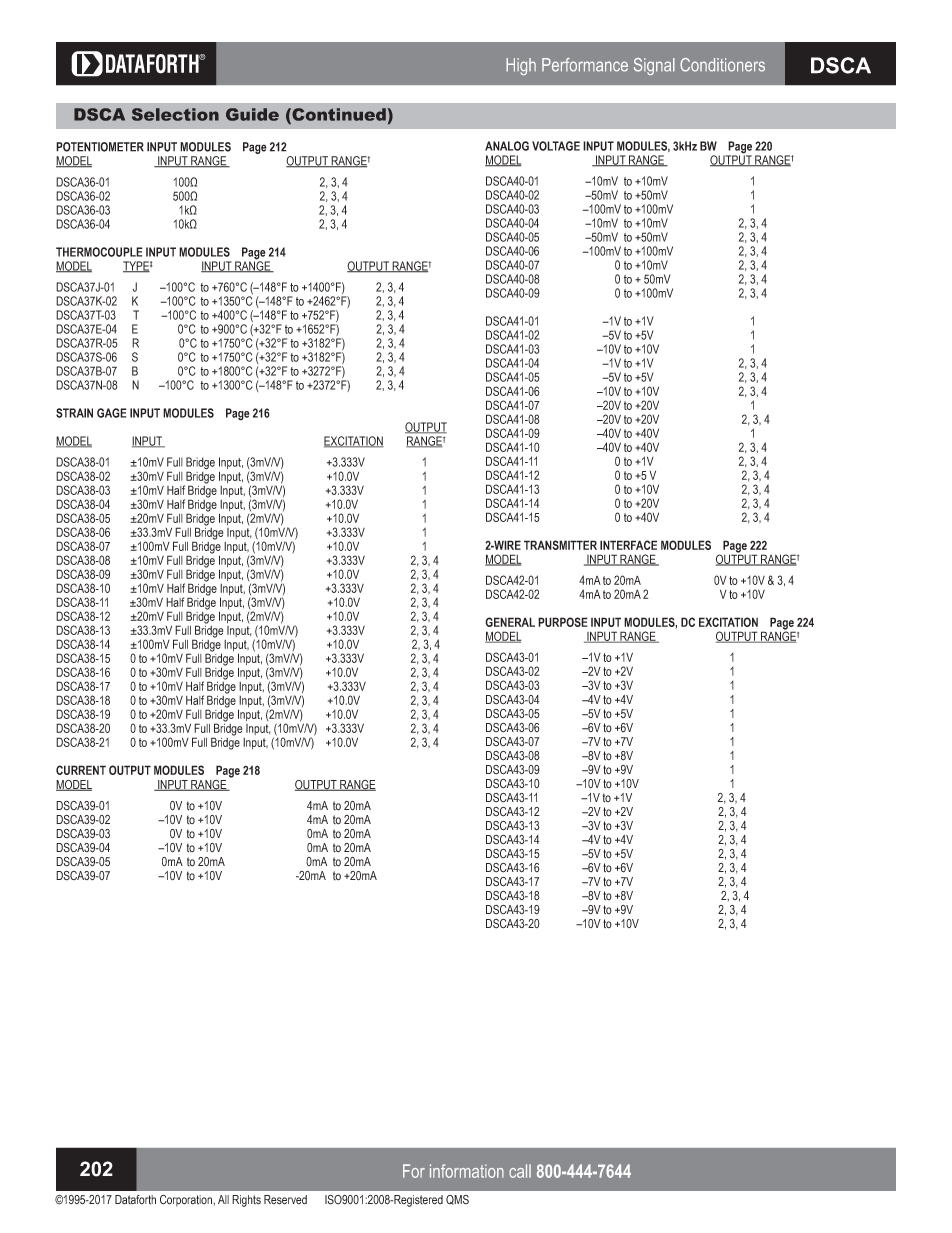  Describe the element at coordinates (81, 770) in the screenshot. I see `CURRENT` at that location.
